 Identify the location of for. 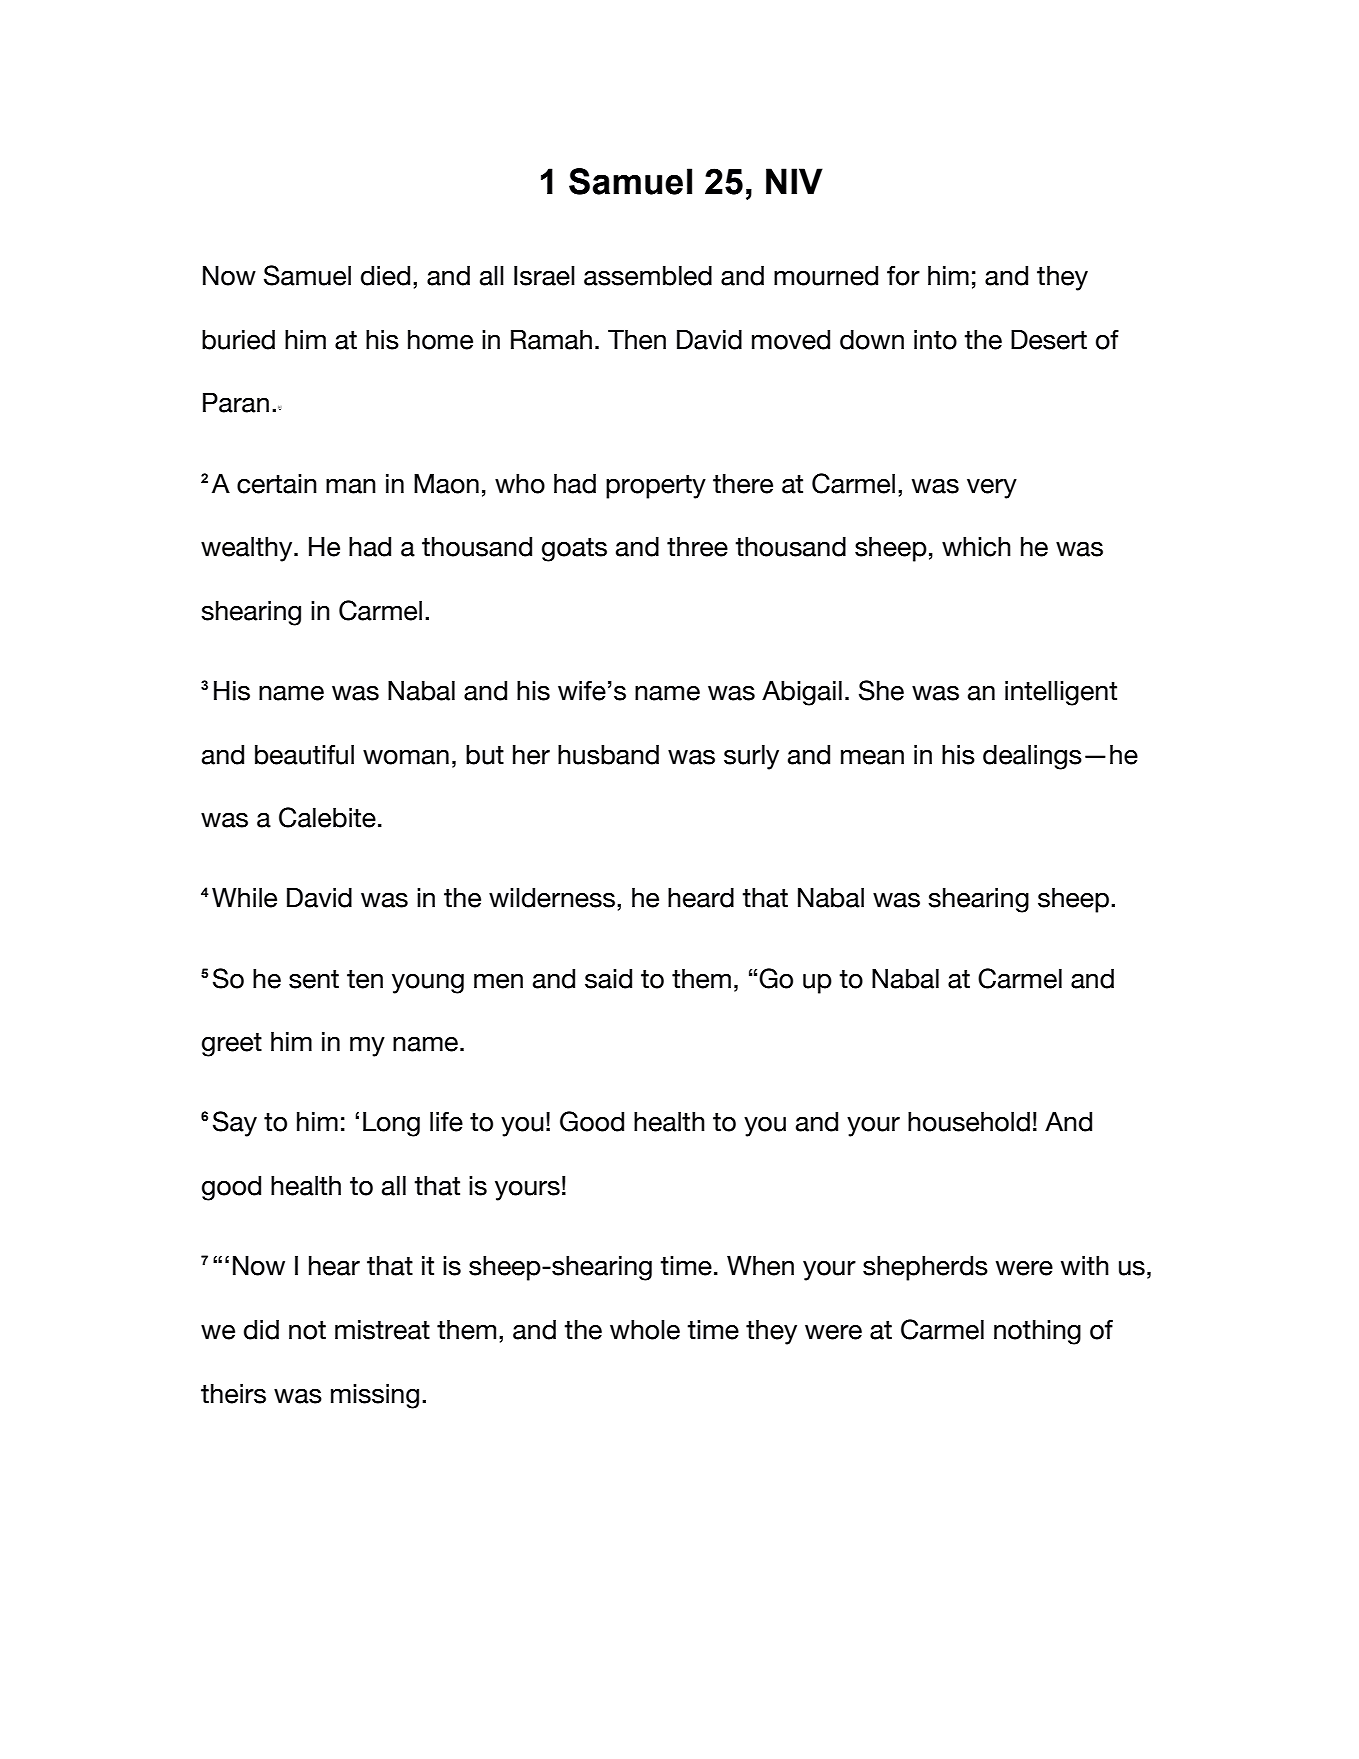
(903, 276).
